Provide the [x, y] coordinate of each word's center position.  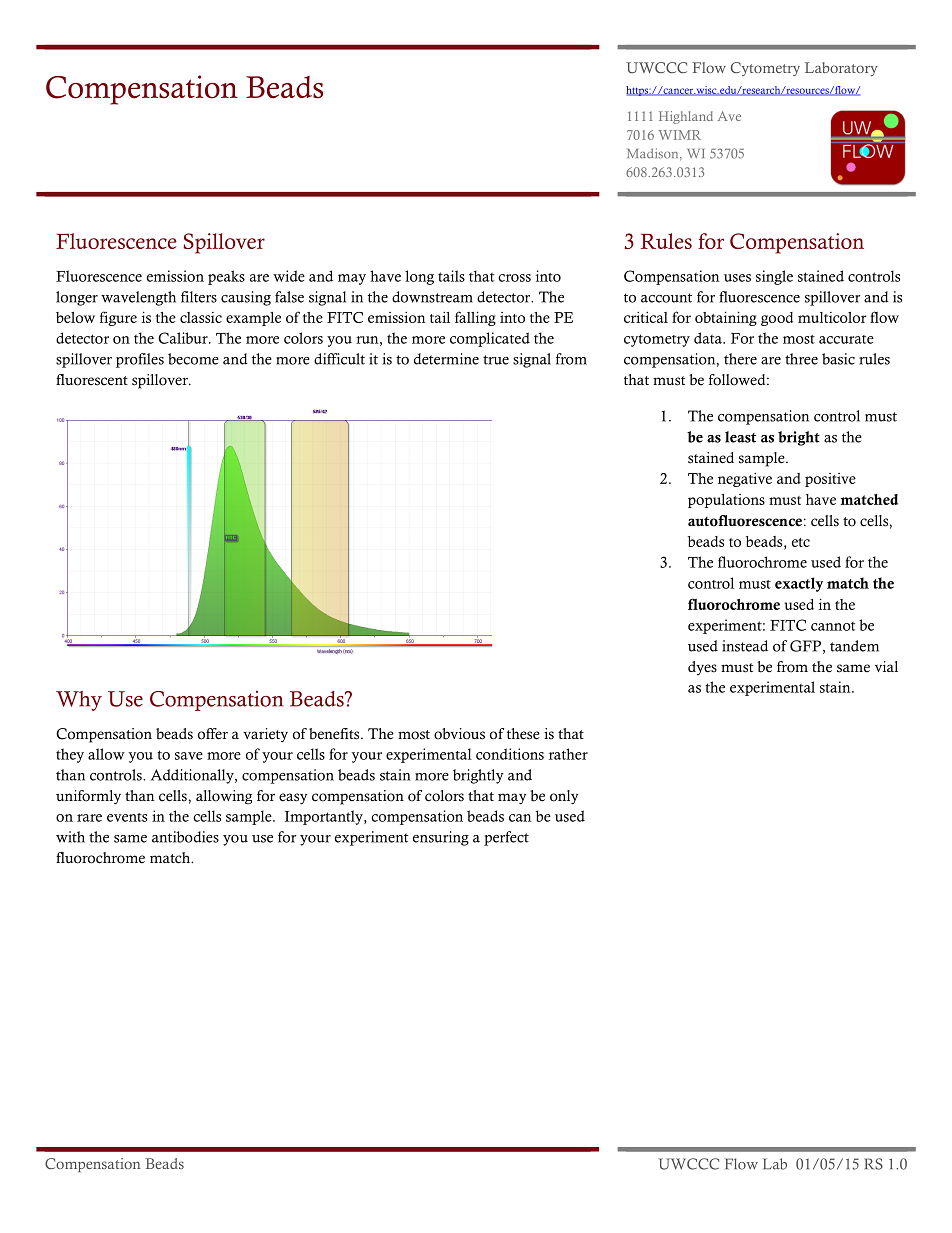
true [496, 360]
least [740, 437]
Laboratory [841, 69]
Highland [686, 117]
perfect [506, 838]
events [127, 817]
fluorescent [92, 380]
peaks [226, 277]
